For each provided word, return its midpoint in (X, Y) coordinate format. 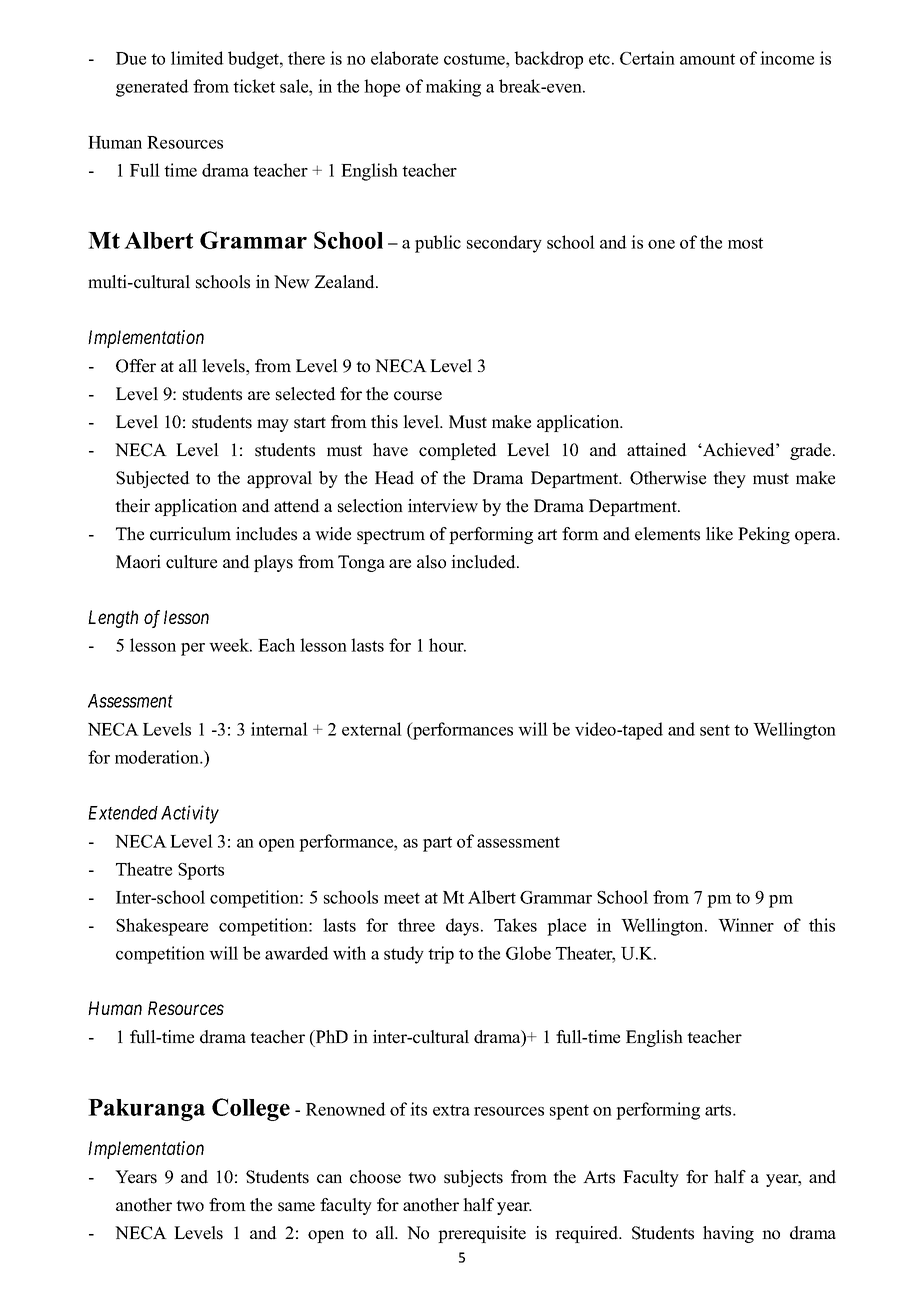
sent (715, 730)
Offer (136, 366)
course (418, 396)
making (453, 88)
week (230, 645)
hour (447, 645)
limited (197, 58)
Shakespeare (162, 927)
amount (707, 59)
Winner (746, 925)
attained (657, 450)
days (464, 927)
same (296, 1207)
